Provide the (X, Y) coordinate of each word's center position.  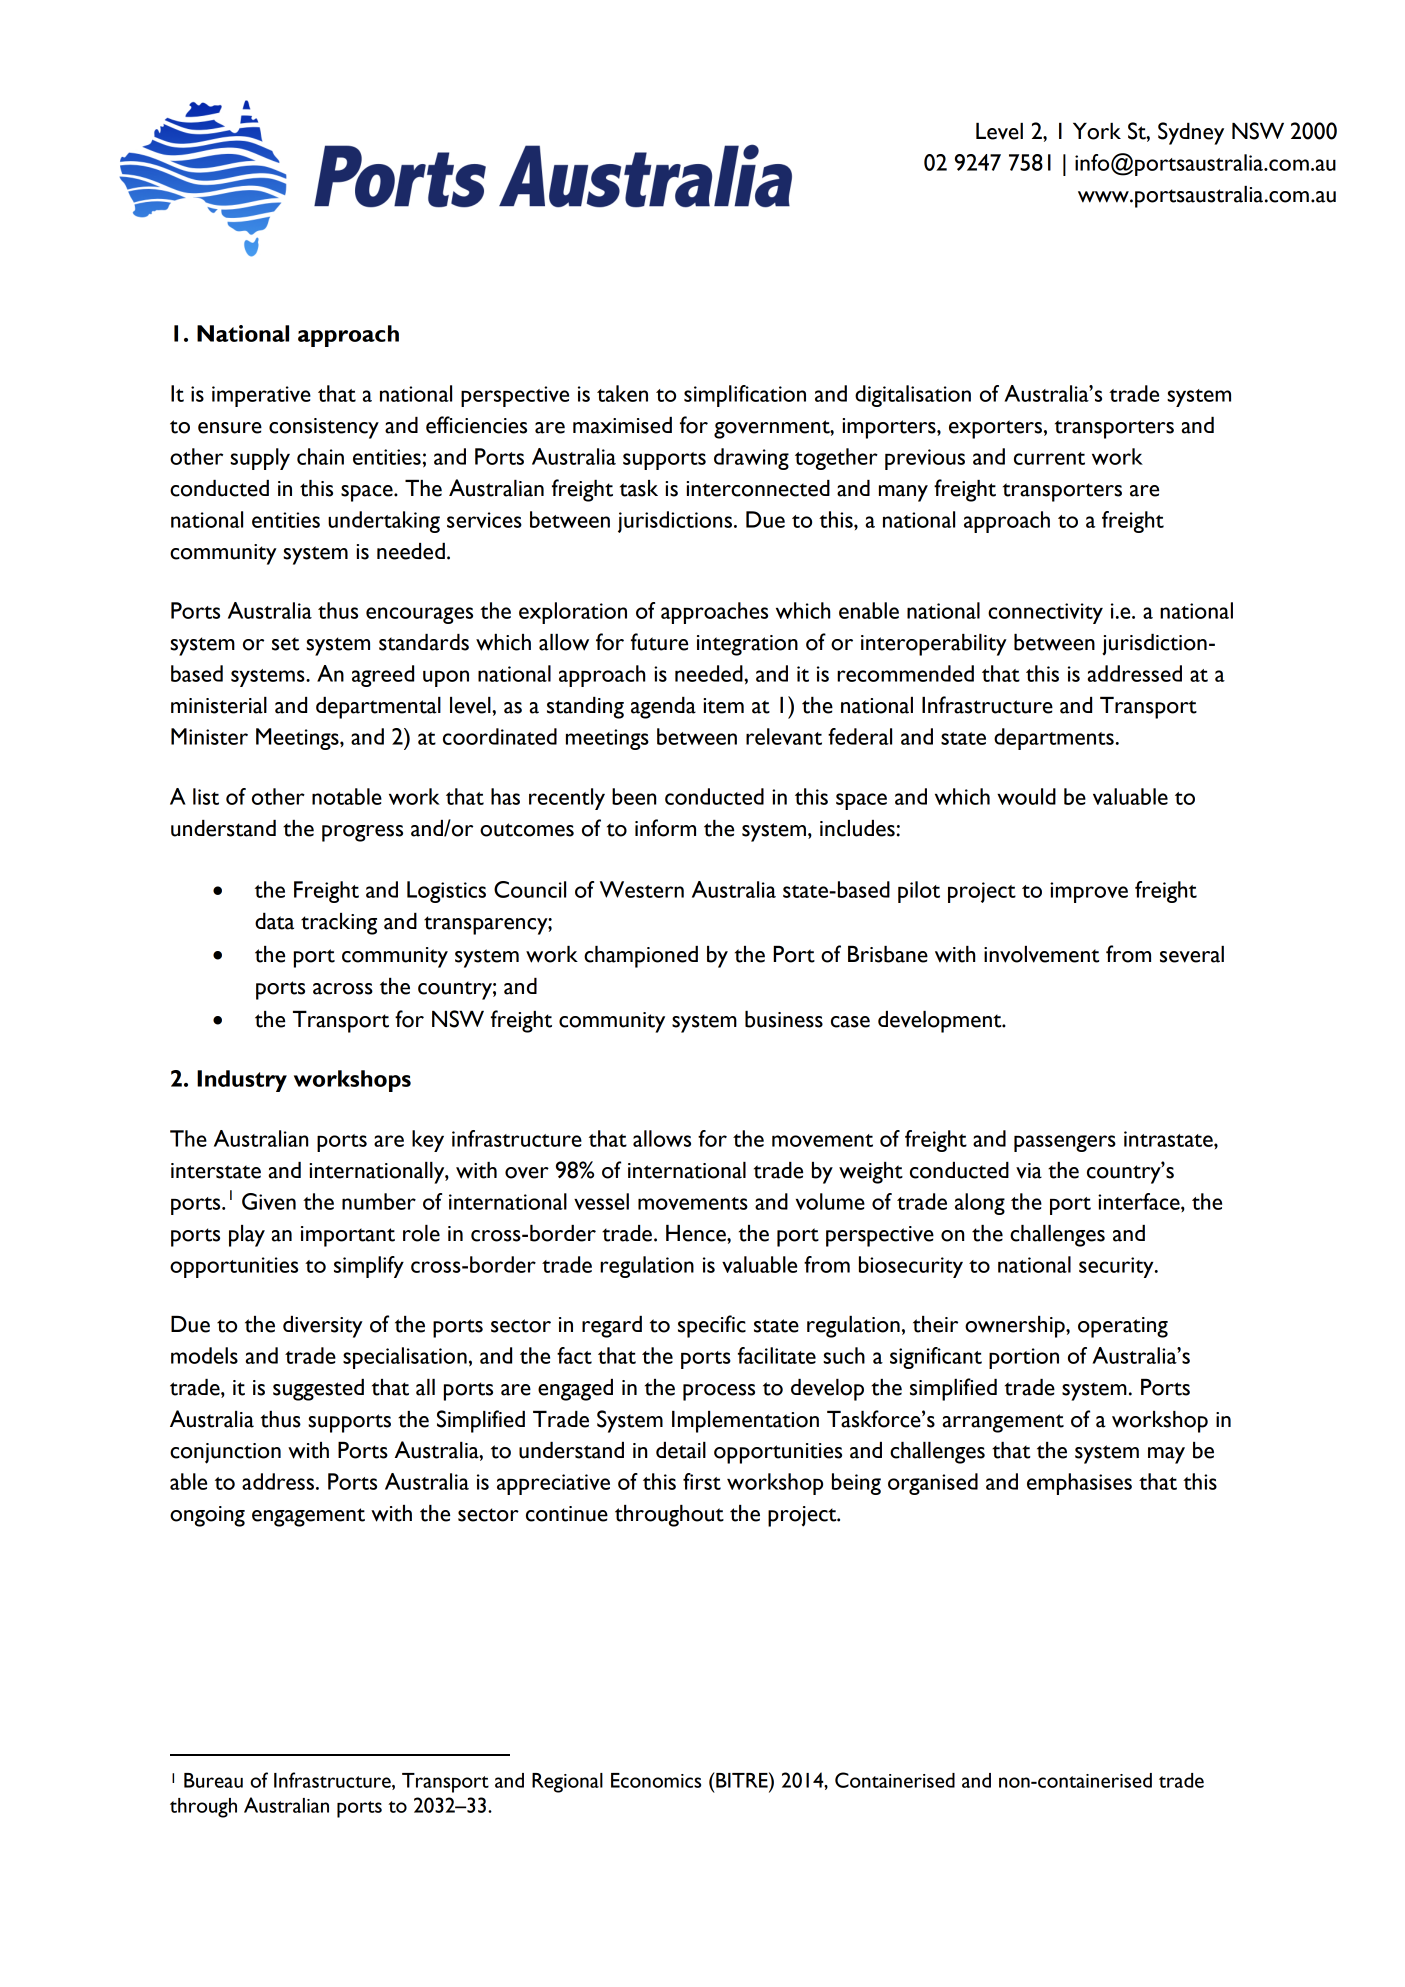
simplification (745, 396)
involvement (1041, 954)
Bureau (213, 1780)
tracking (339, 924)
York (1097, 131)
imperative (261, 396)
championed (641, 957)
